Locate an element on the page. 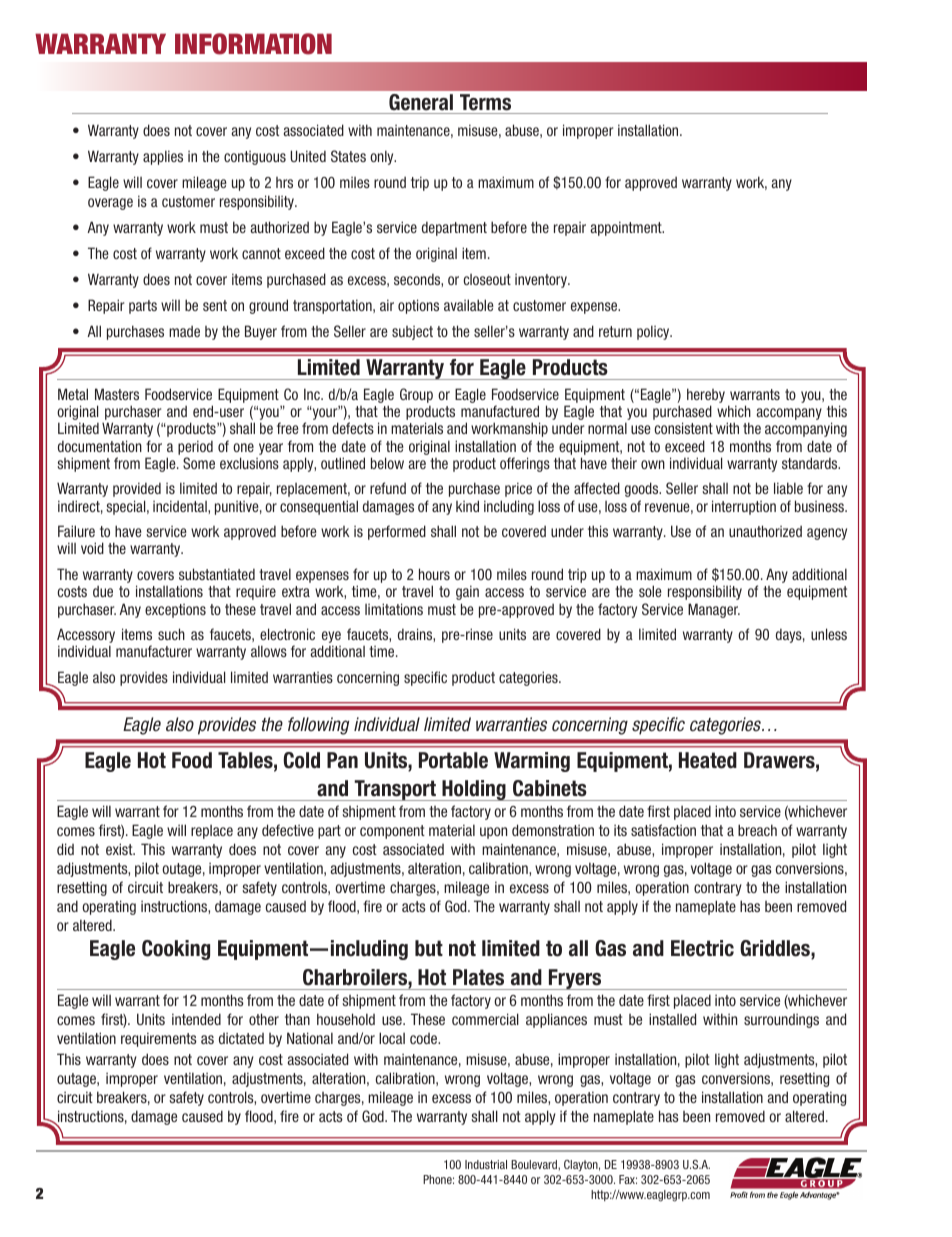 The image size is (952, 1237). gain is located at coordinates (467, 592).
